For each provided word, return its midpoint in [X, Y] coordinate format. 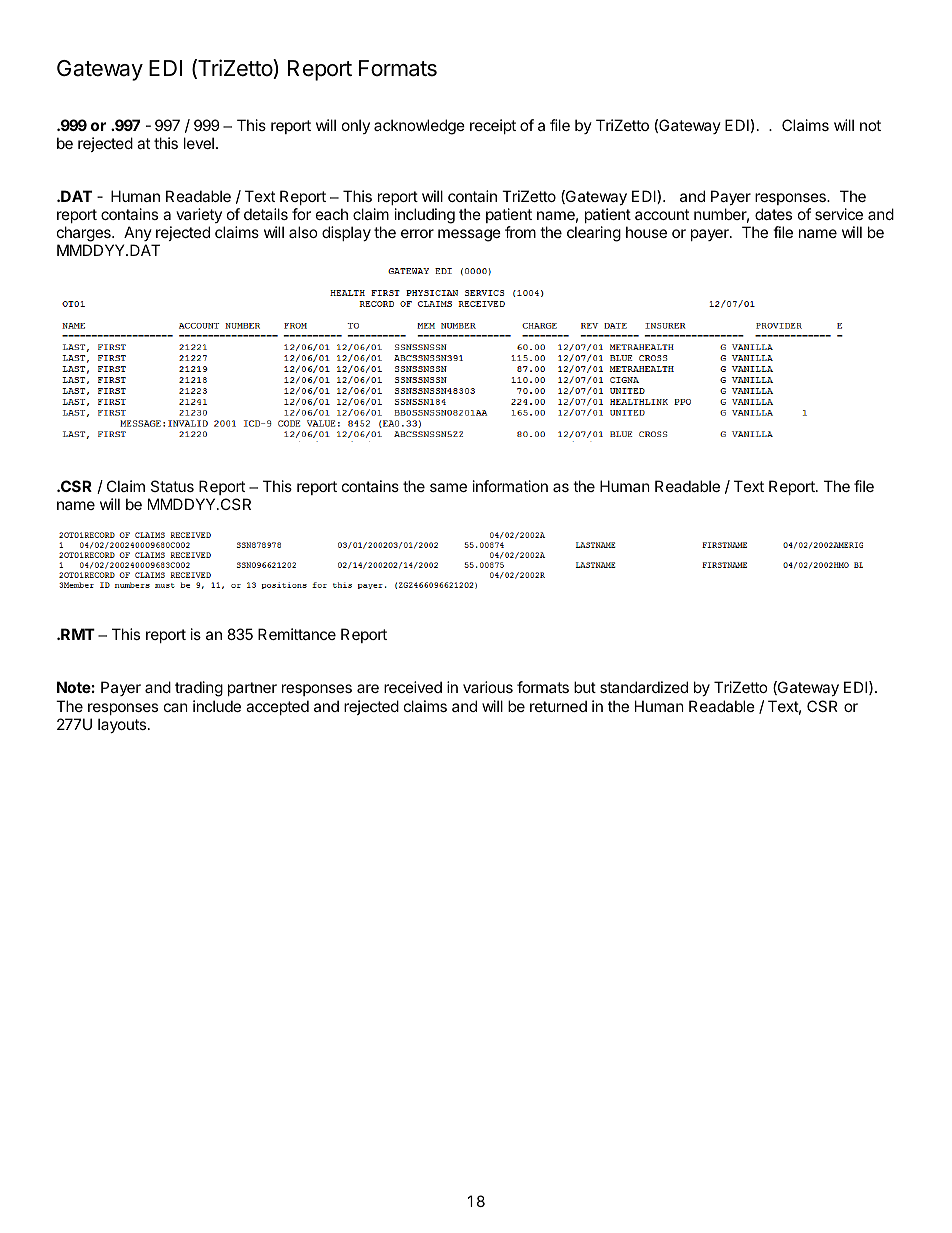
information [510, 486]
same [448, 487]
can [176, 707]
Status [172, 486]
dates [773, 214]
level [199, 143]
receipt [493, 126]
